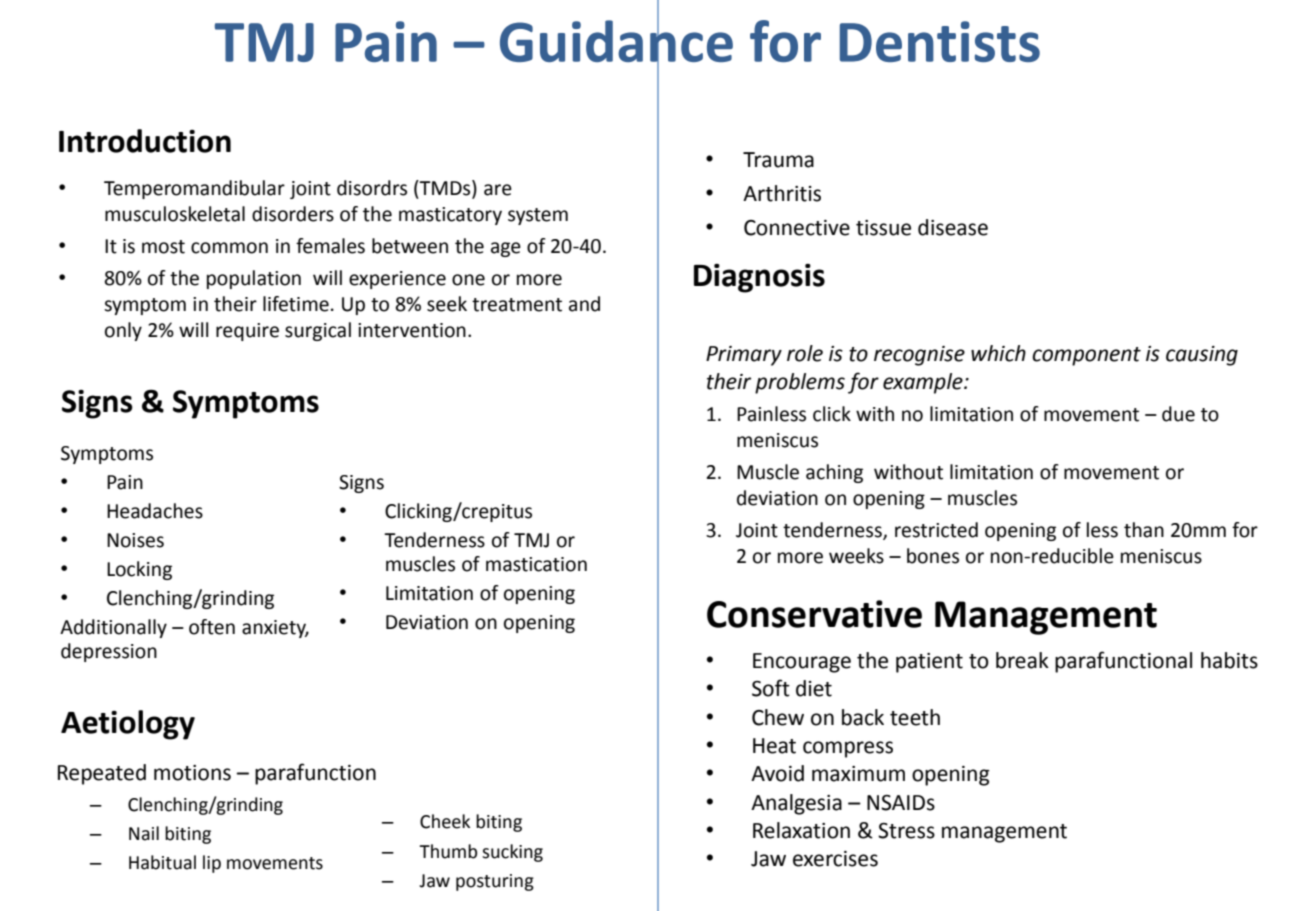 Image resolution: width=1316 pixels, height=911 pixels. What do you see at coordinates (212, 864) in the screenshot?
I see `lip` at bounding box center [212, 864].
